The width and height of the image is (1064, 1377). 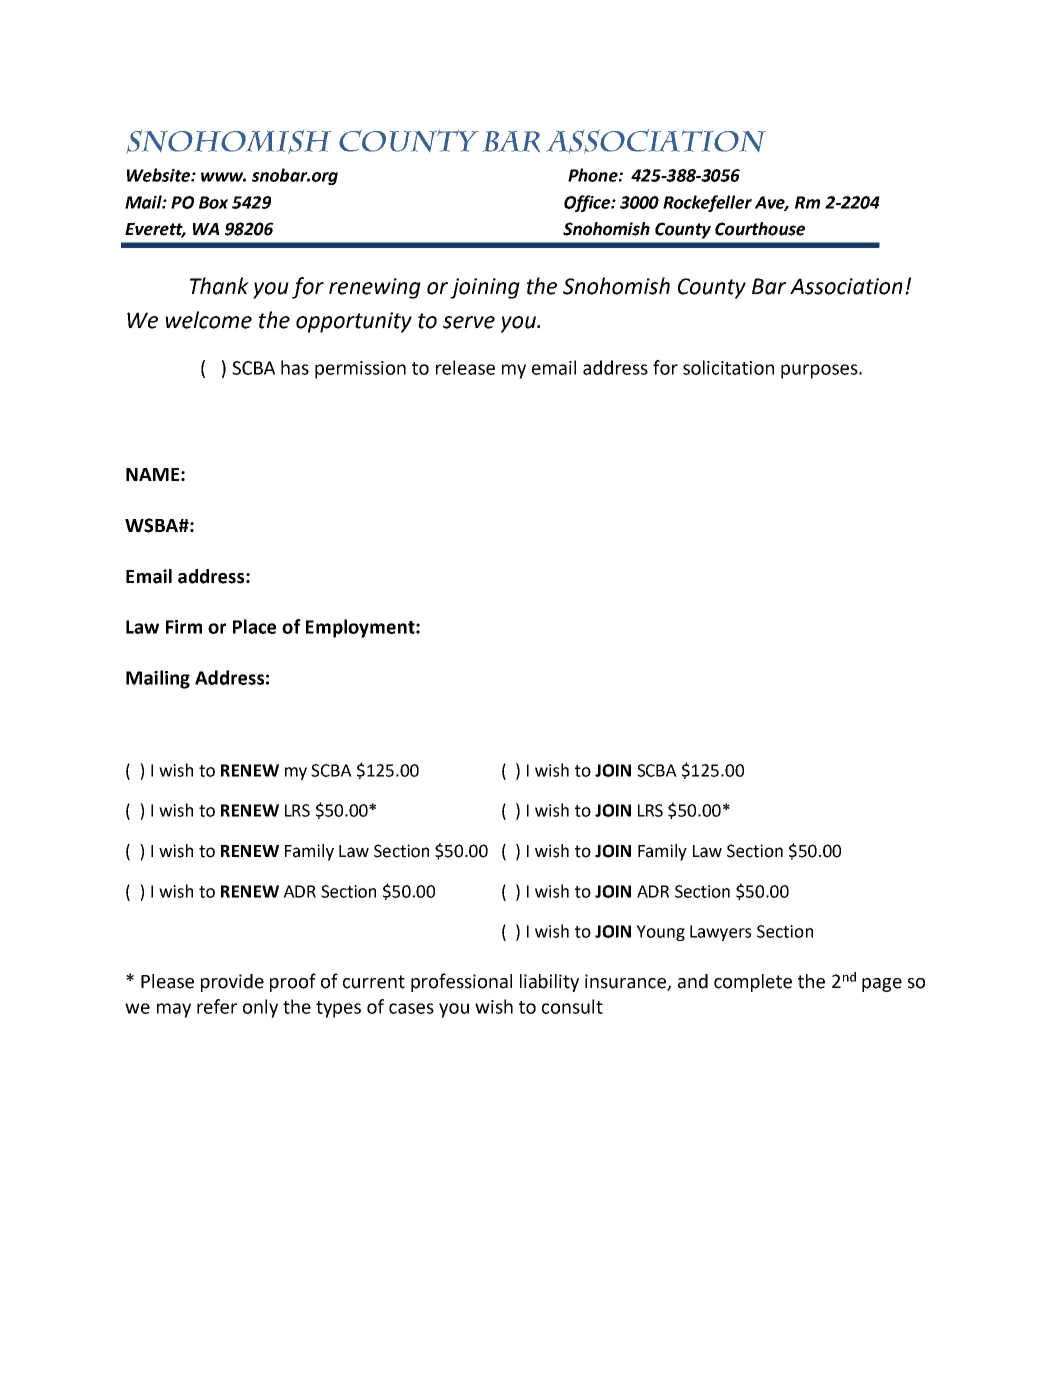 What do you see at coordinates (469, 322) in the image?
I see `serve` at bounding box center [469, 322].
